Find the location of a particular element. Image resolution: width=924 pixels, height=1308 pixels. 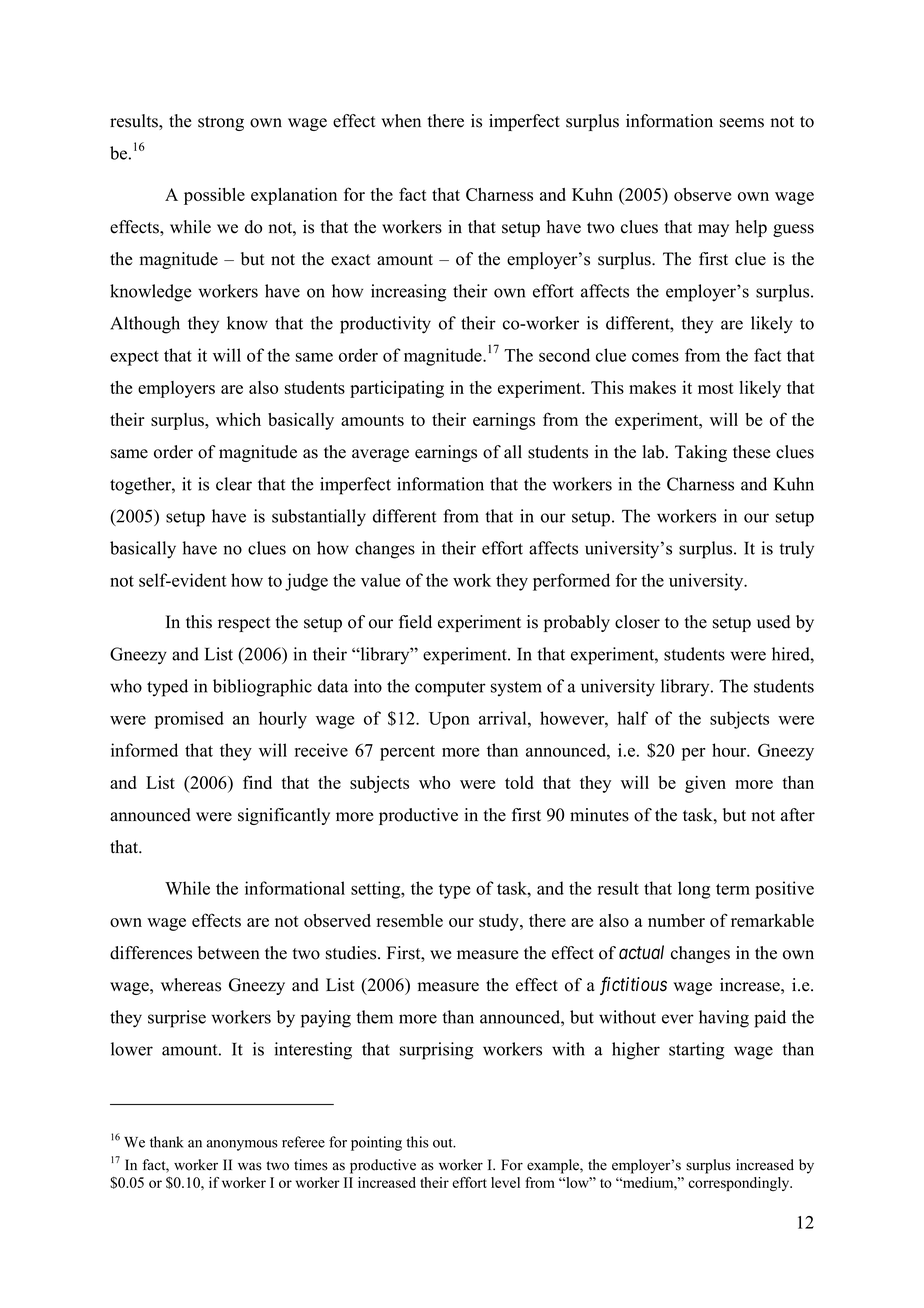

used is located at coordinates (773, 622).
